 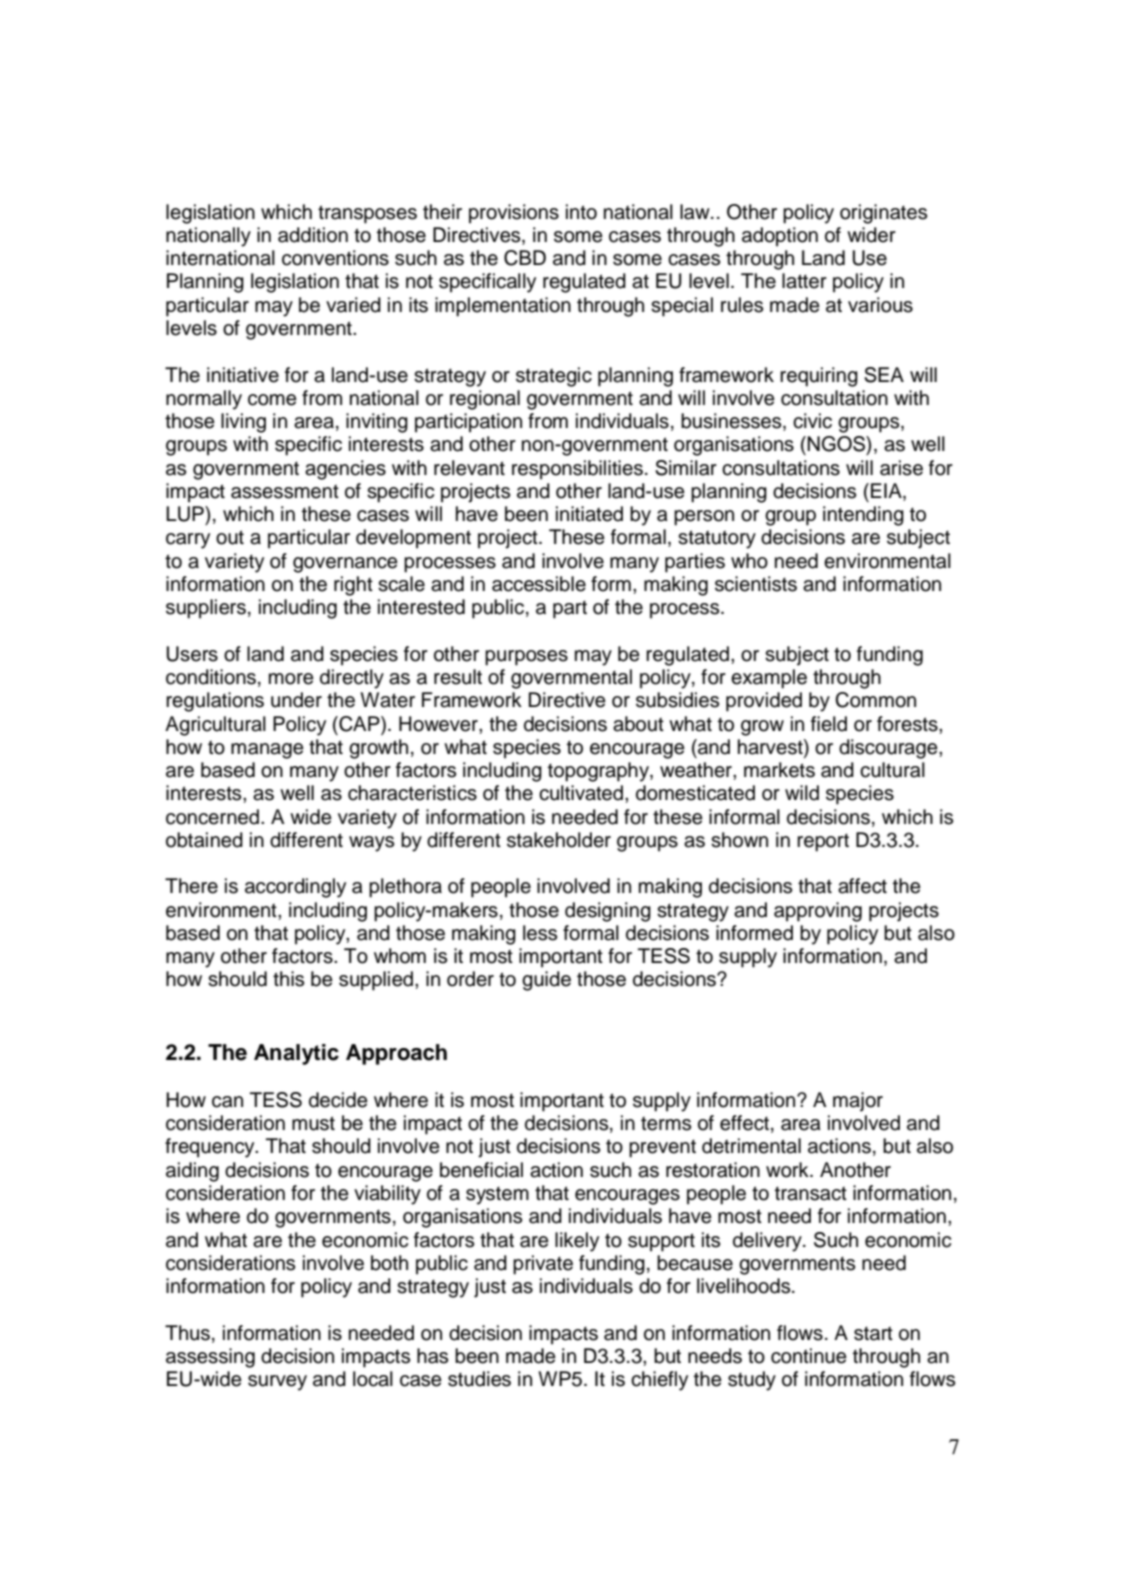 What do you see at coordinates (818, 912) in the image?
I see `approving` at bounding box center [818, 912].
